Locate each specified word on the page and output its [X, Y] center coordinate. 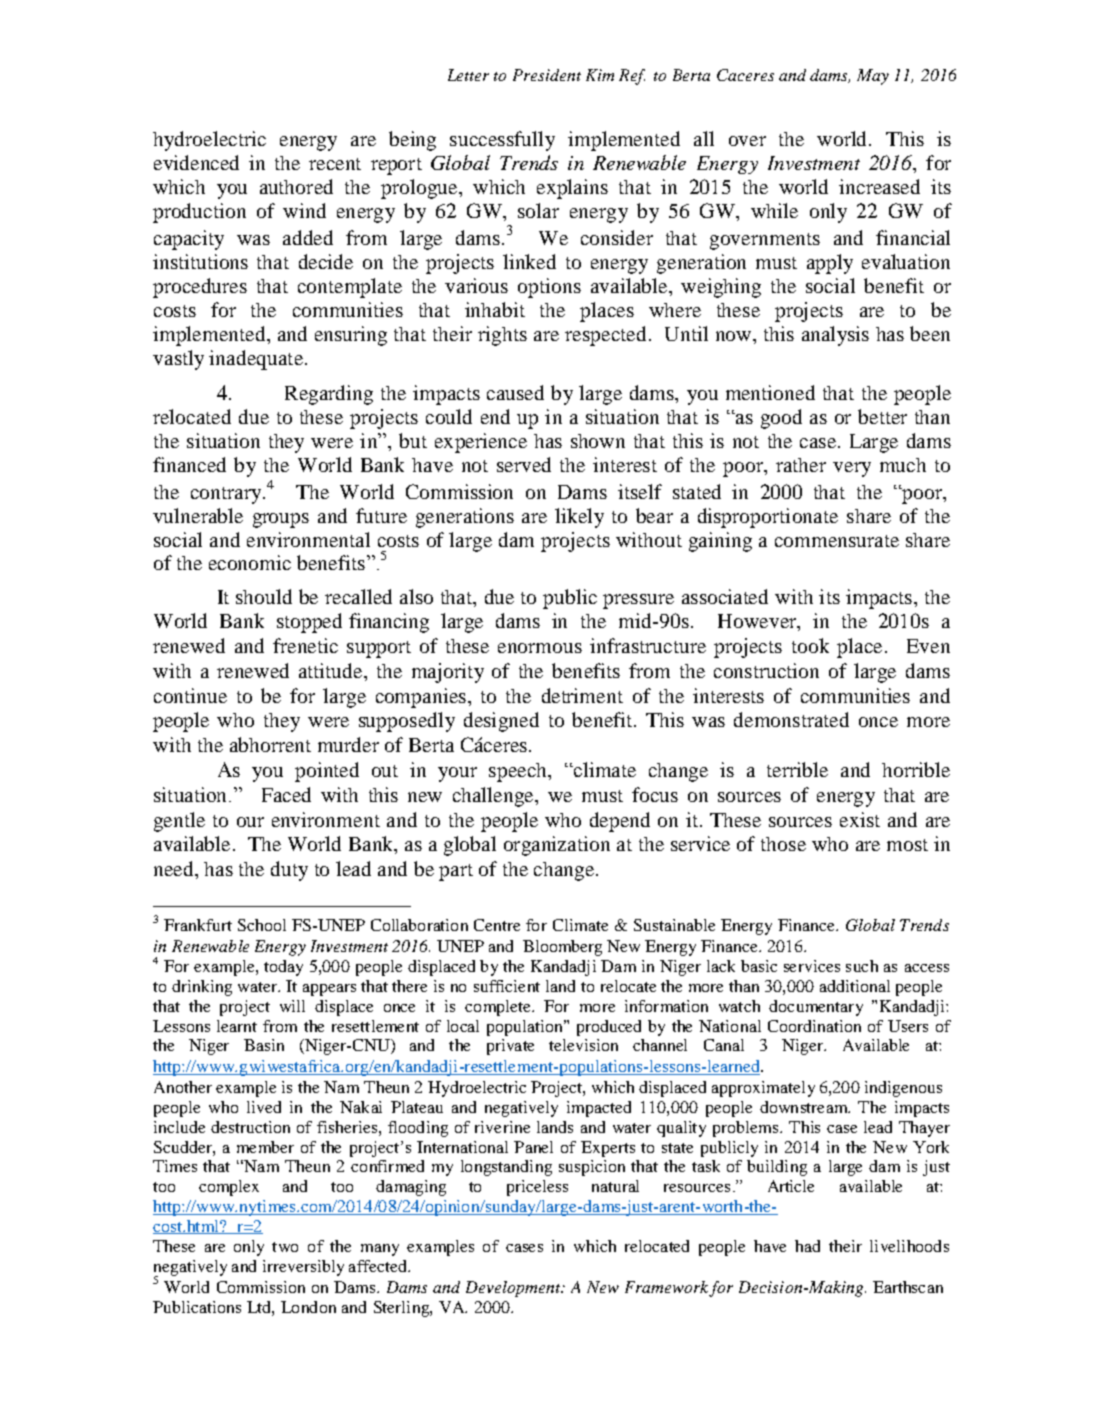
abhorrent [270, 744]
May [873, 77]
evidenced [196, 162]
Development [514, 1289]
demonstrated [791, 719]
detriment [582, 695]
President [547, 75]
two [285, 1247]
